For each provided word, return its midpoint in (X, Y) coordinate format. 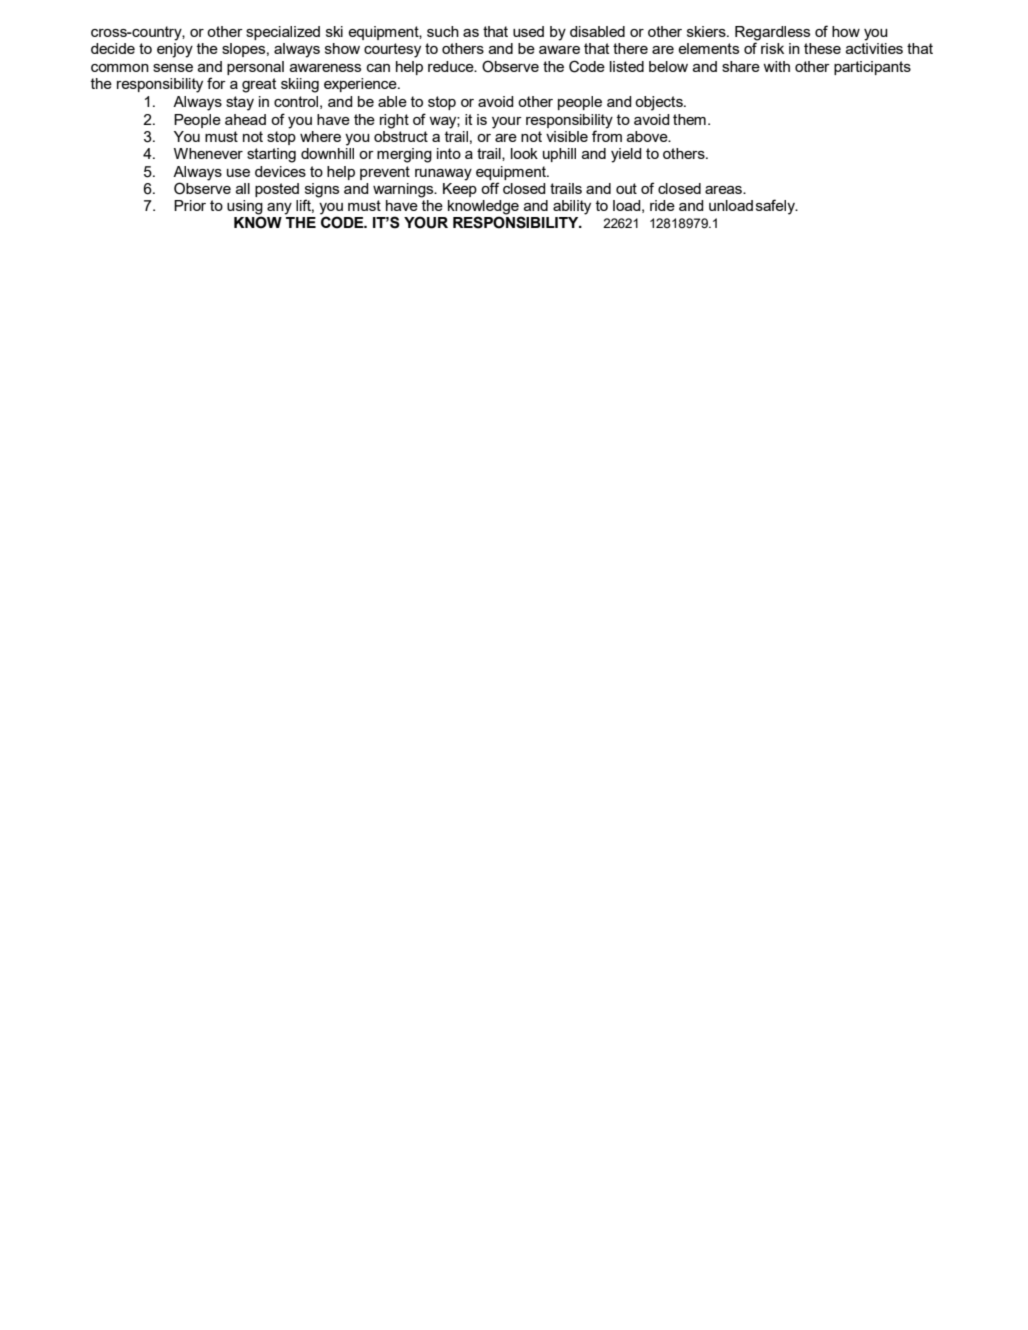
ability (572, 207)
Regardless (772, 34)
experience (361, 85)
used (528, 31)
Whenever (208, 153)
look (524, 153)
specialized (283, 33)
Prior (190, 205)
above (648, 136)
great (259, 85)
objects (660, 103)
